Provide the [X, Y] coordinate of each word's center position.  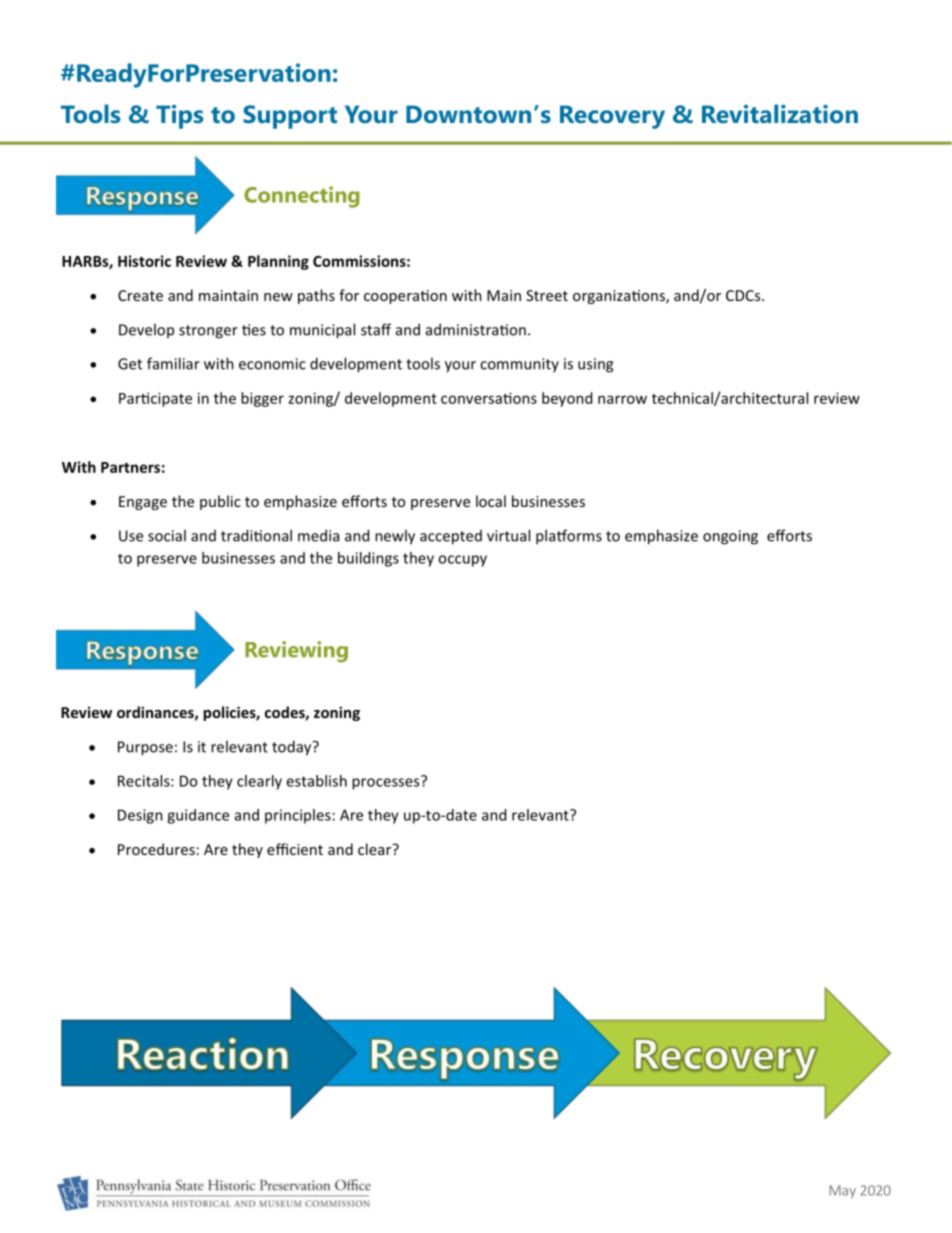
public [220, 502]
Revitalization [780, 113]
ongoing [730, 537]
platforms [569, 537]
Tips [179, 117]
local [491, 501]
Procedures [156, 849]
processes [387, 783]
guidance [198, 816]
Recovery [612, 117]
